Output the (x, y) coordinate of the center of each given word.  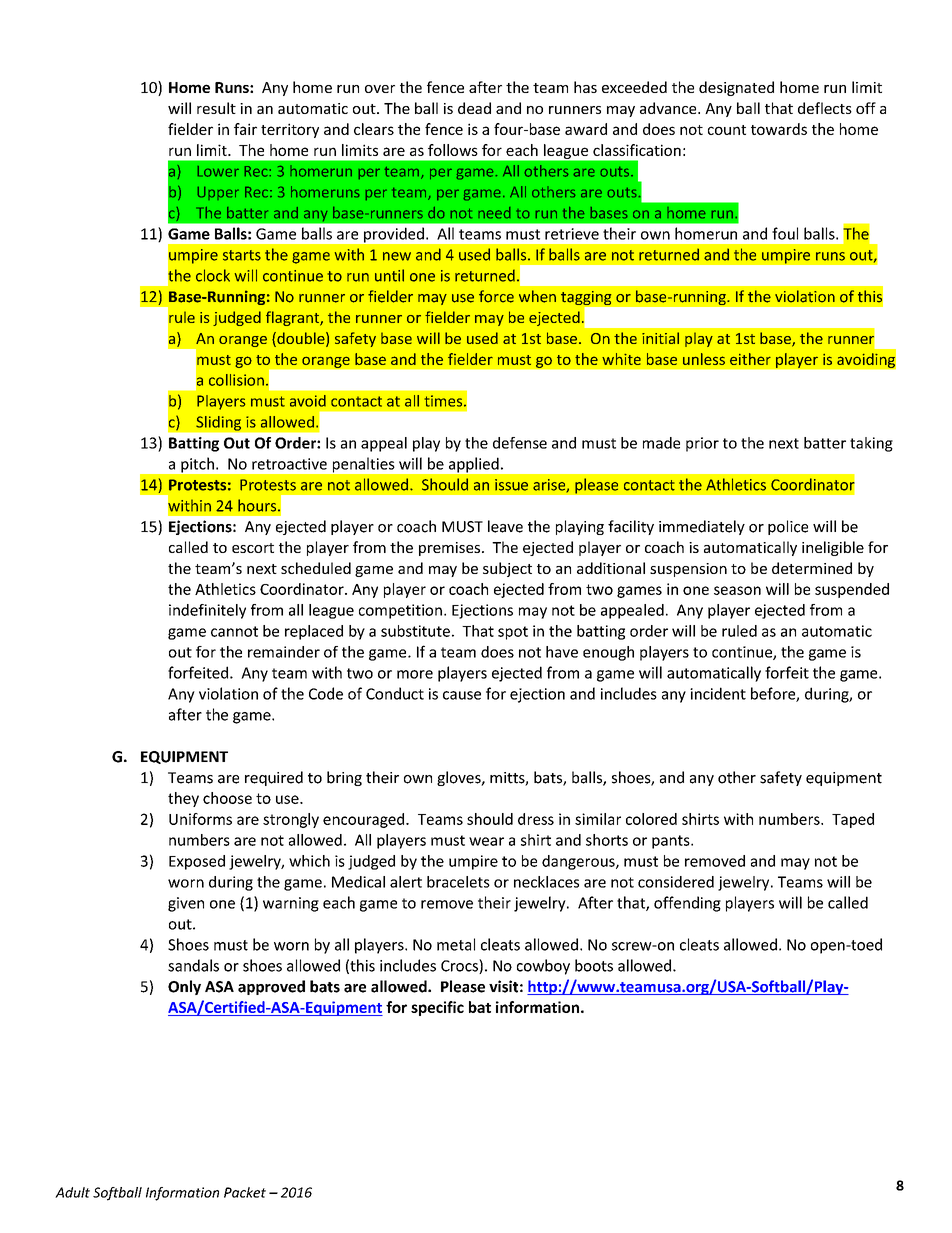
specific (437, 1008)
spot (513, 633)
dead (474, 108)
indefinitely (207, 611)
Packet (245, 1192)
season (737, 590)
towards (779, 129)
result (216, 108)
